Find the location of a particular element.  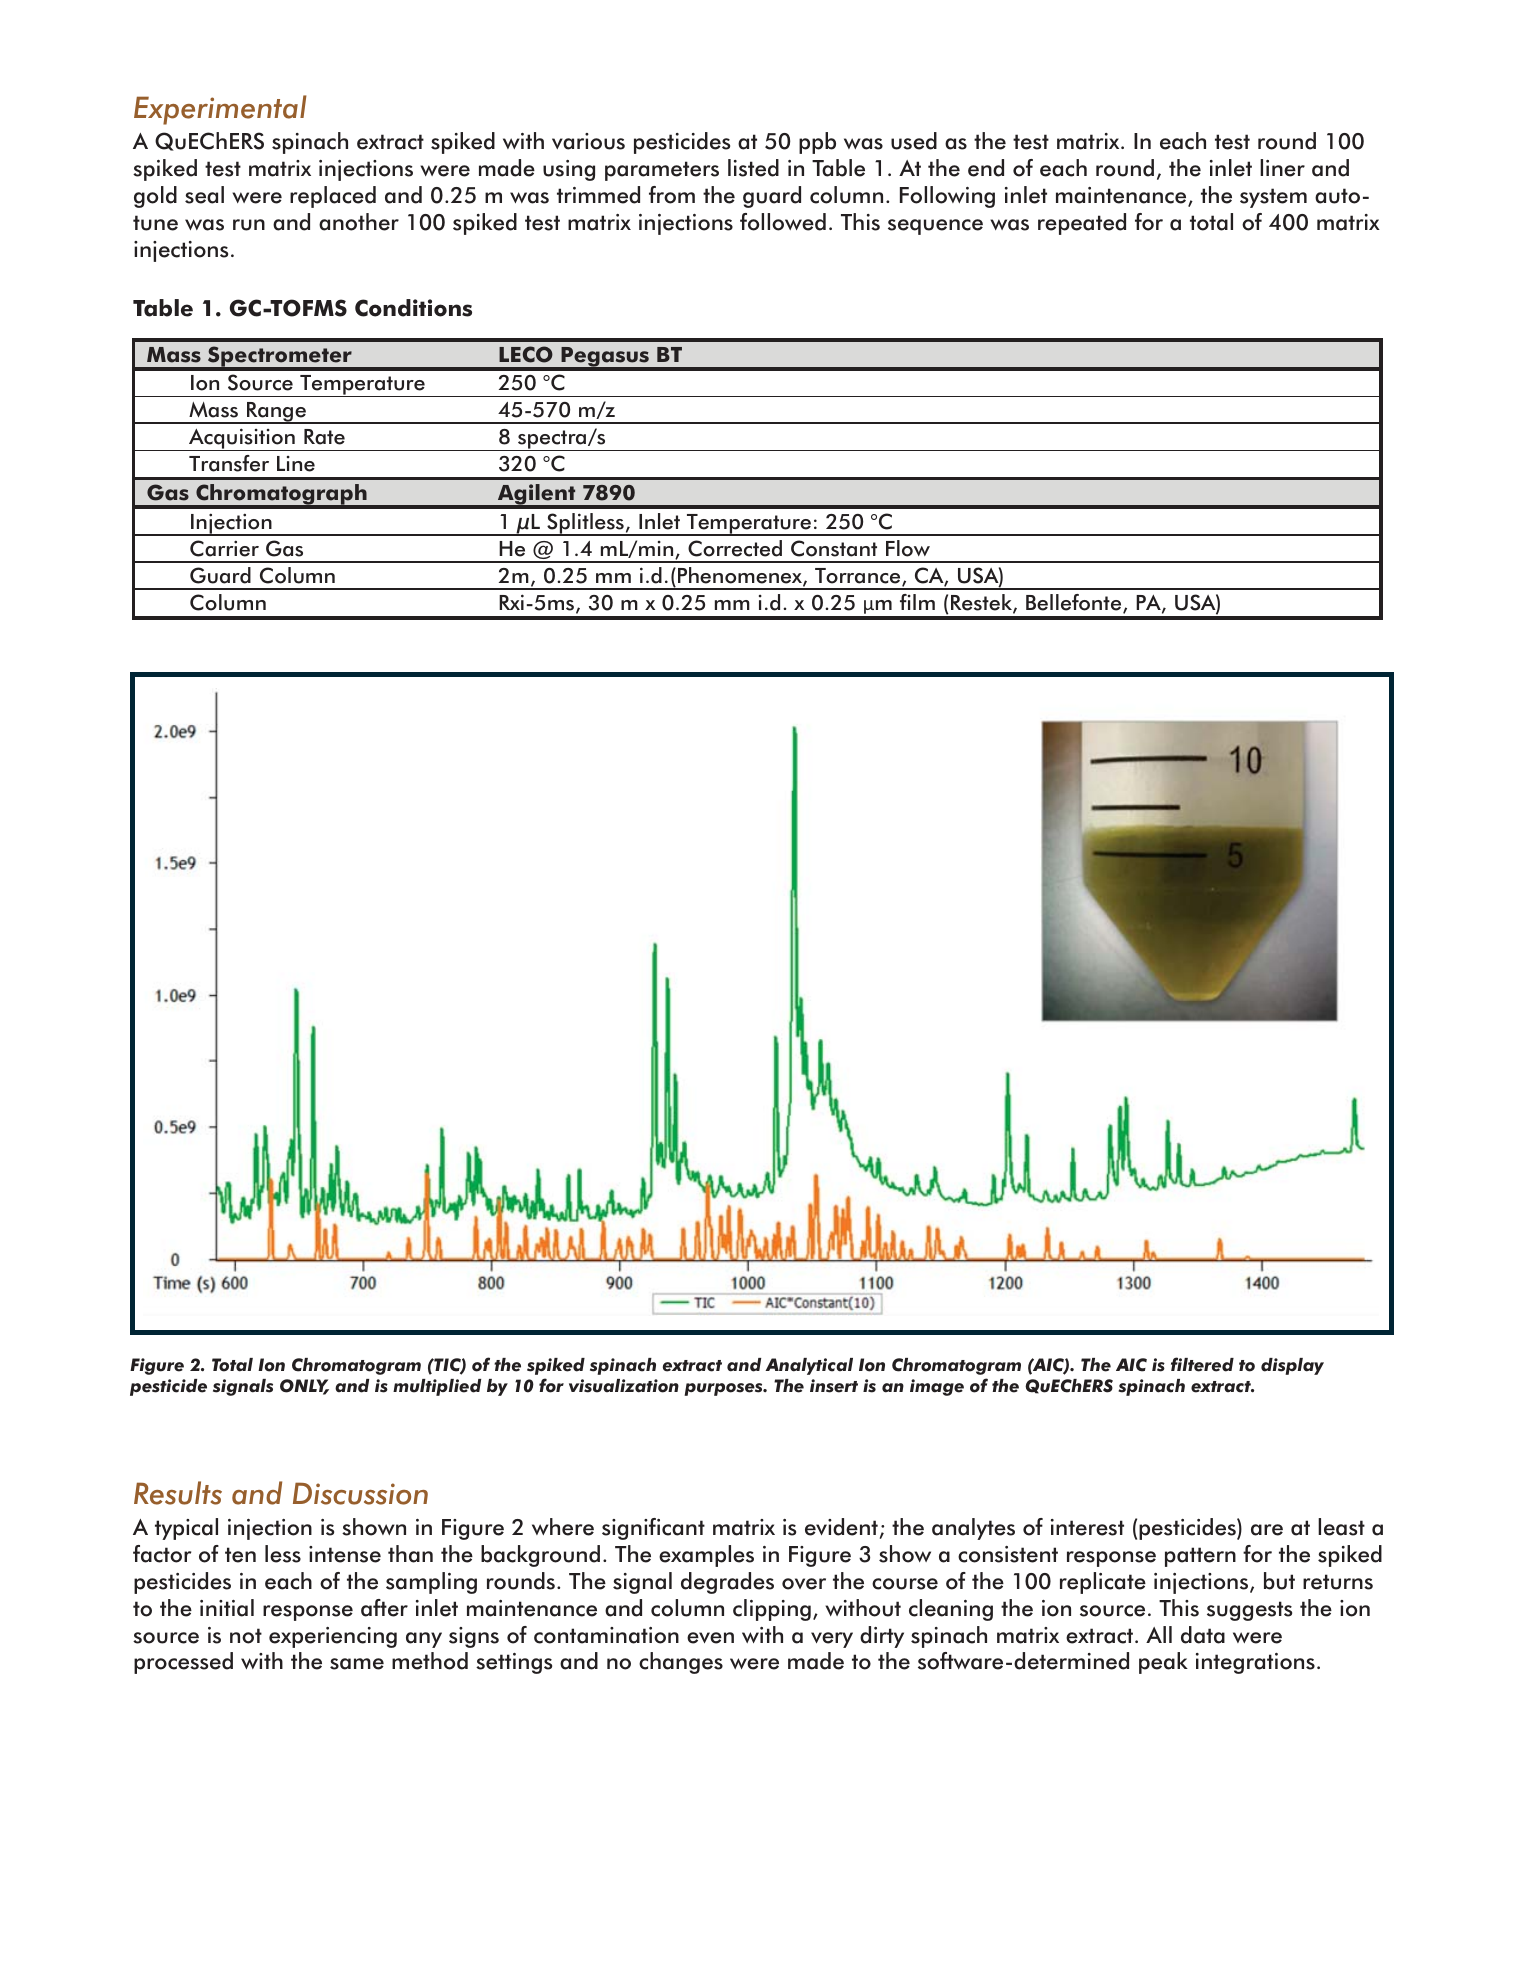

Analytical is located at coordinates (809, 1366).
